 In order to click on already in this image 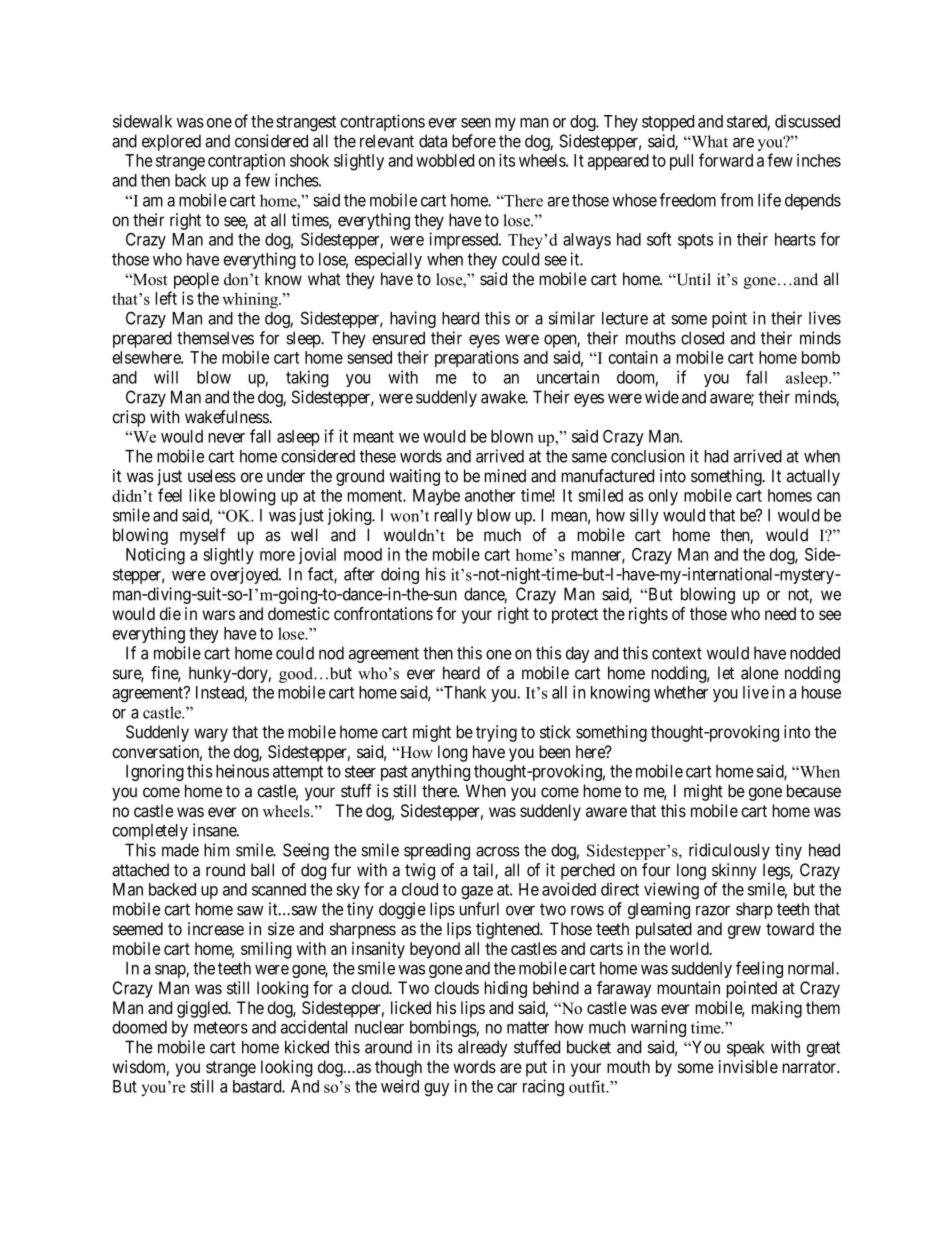, I will do `click(483, 1048)`.
